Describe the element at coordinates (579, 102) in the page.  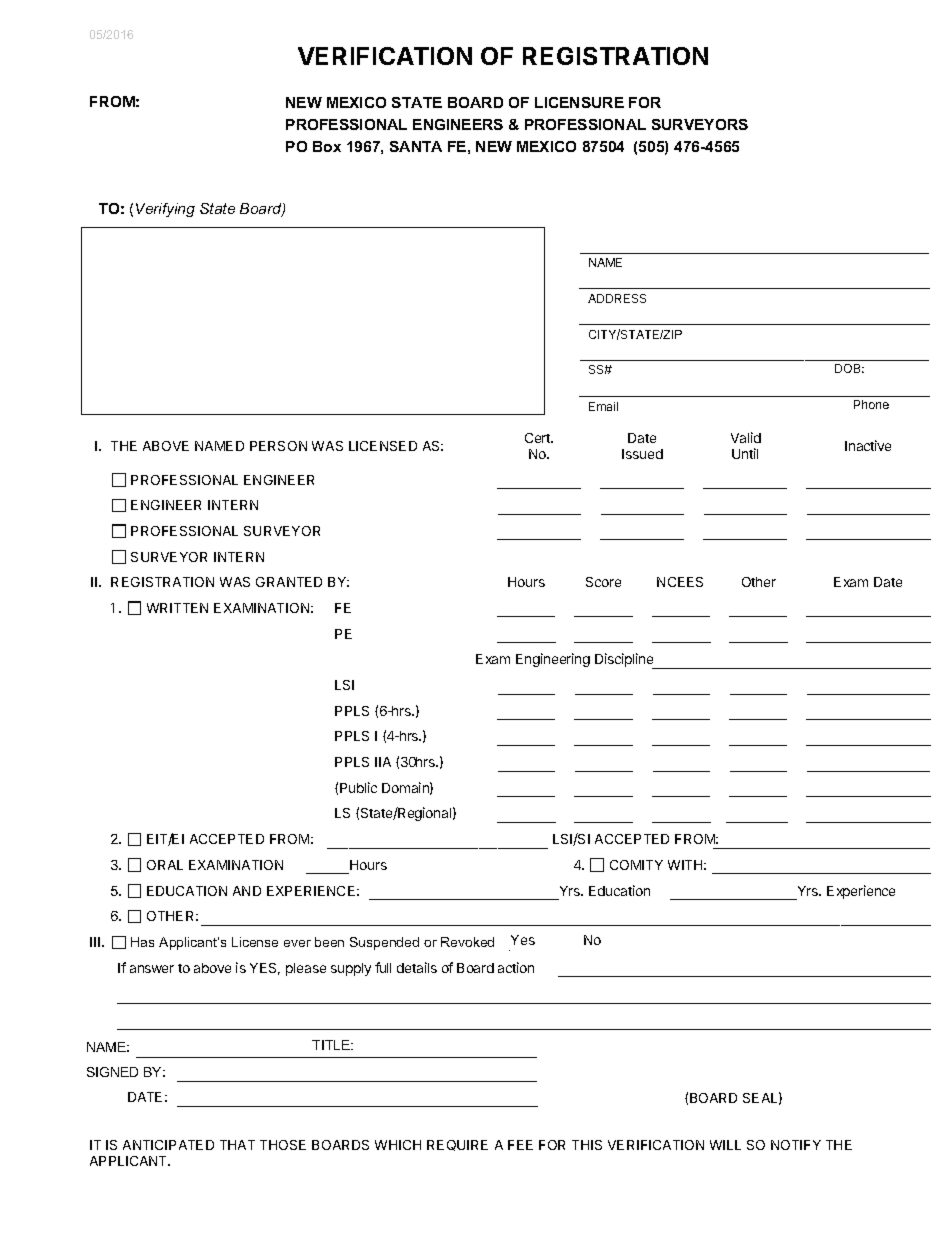
I see `LICENSURE` at that location.
